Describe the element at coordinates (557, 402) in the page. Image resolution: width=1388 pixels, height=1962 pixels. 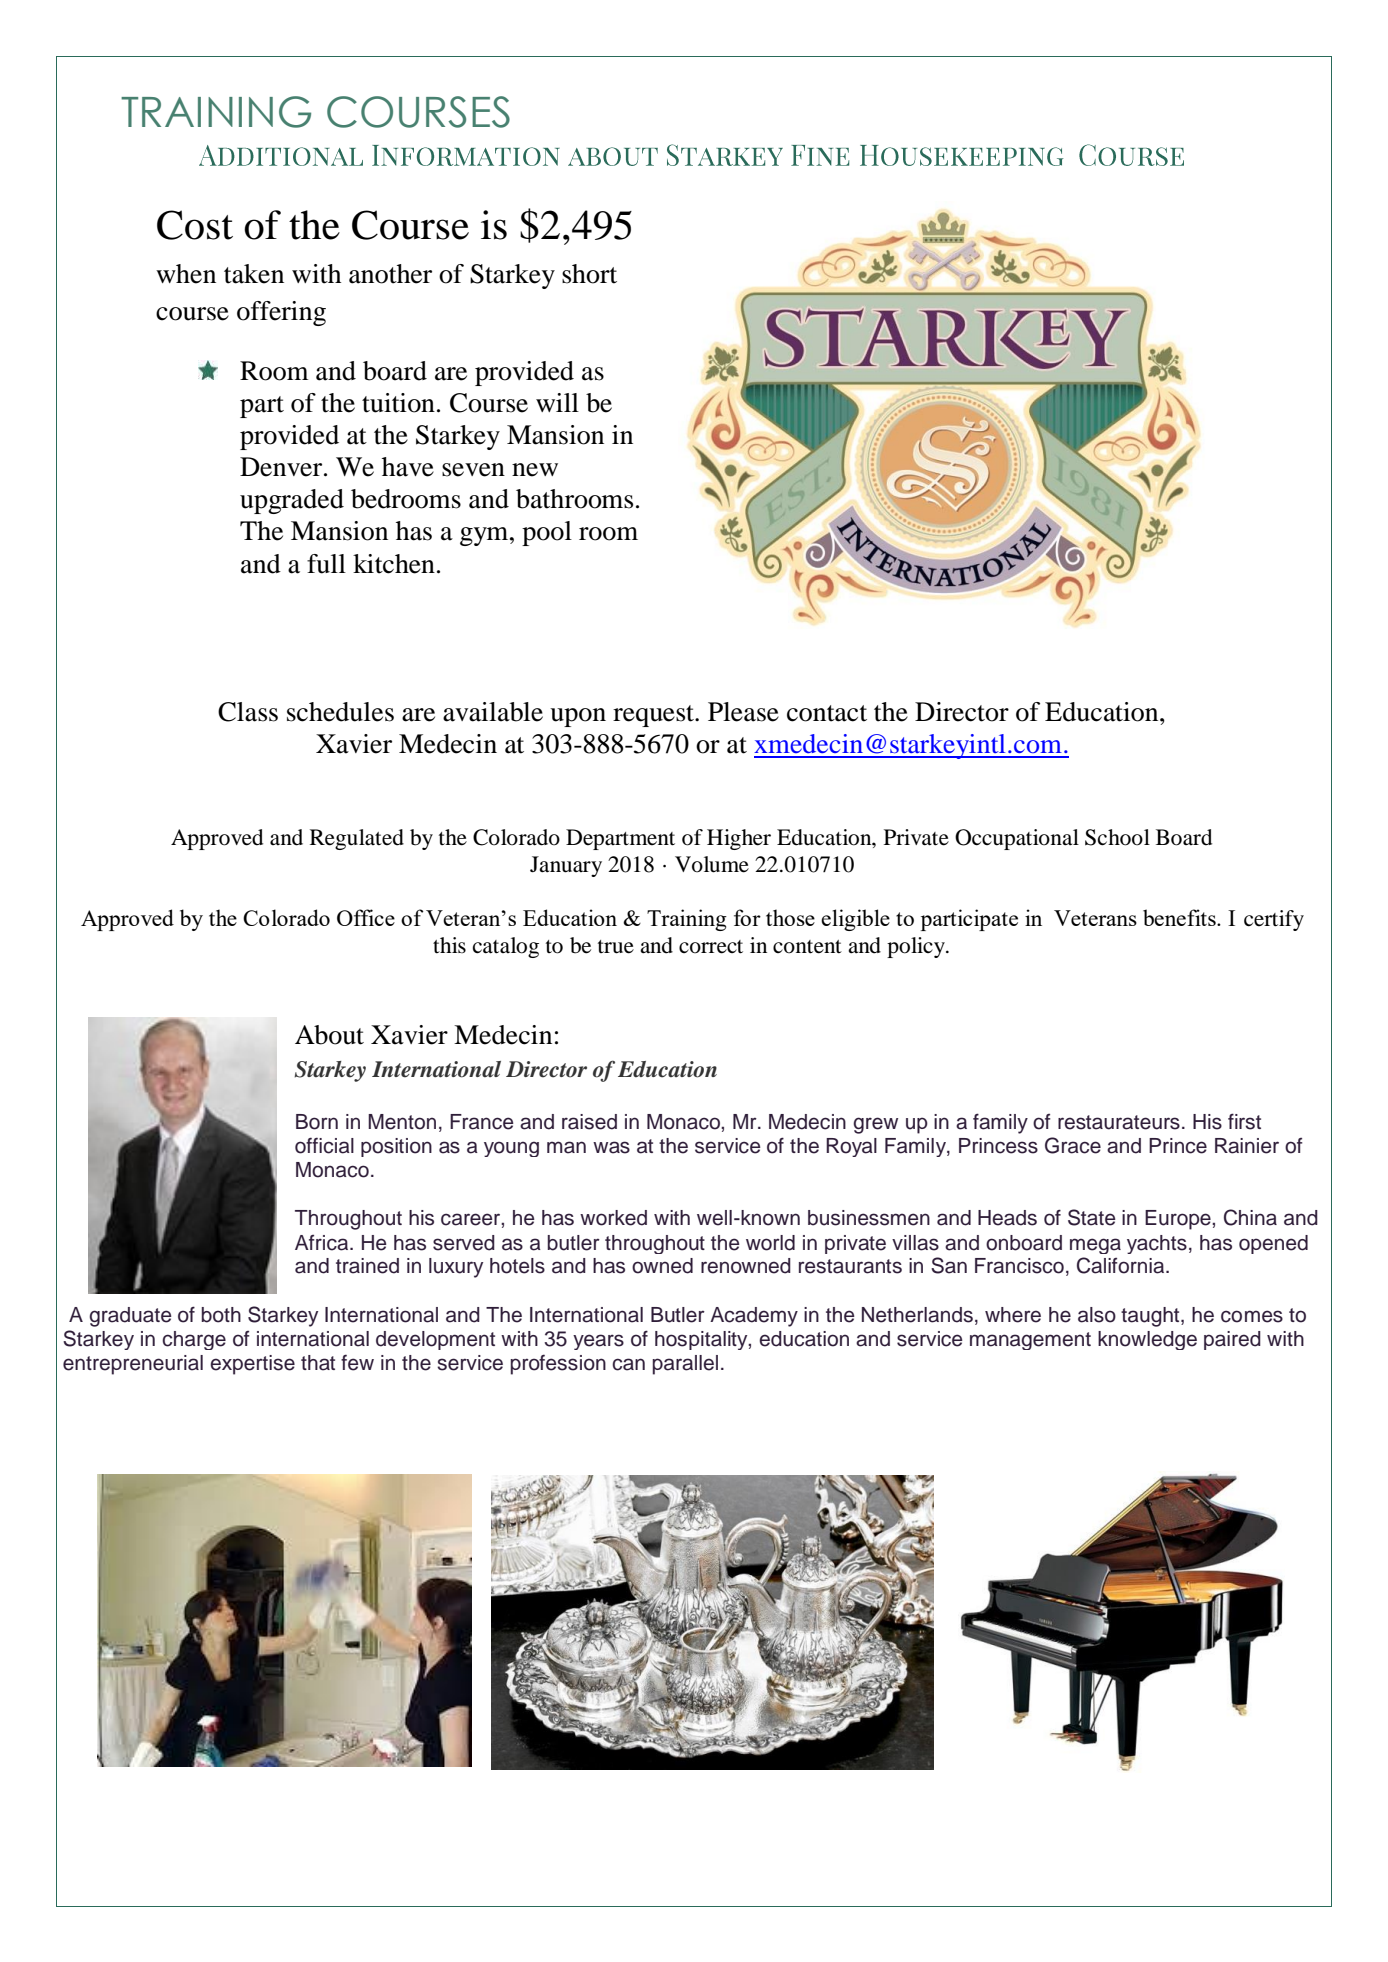
I see `will` at that location.
